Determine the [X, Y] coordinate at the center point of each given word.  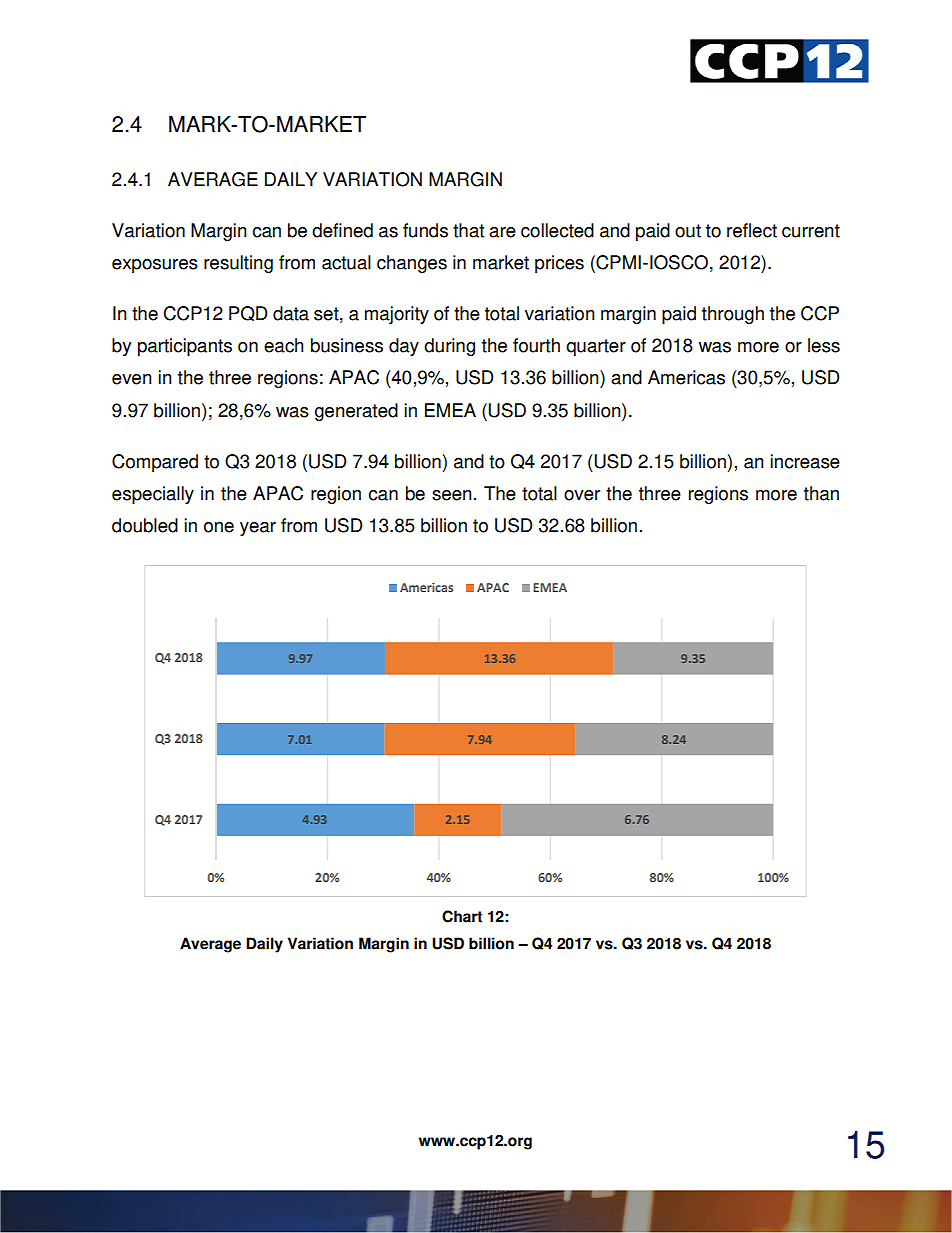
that [468, 230]
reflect [752, 230]
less [824, 345]
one [219, 527]
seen [452, 495]
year [258, 529]
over [582, 495]
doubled [145, 525]
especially [153, 495]
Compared [155, 463]
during [449, 347]
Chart [462, 916]
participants [185, 347]
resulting [238, 264]
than [821, 493]
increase [805, 461]
